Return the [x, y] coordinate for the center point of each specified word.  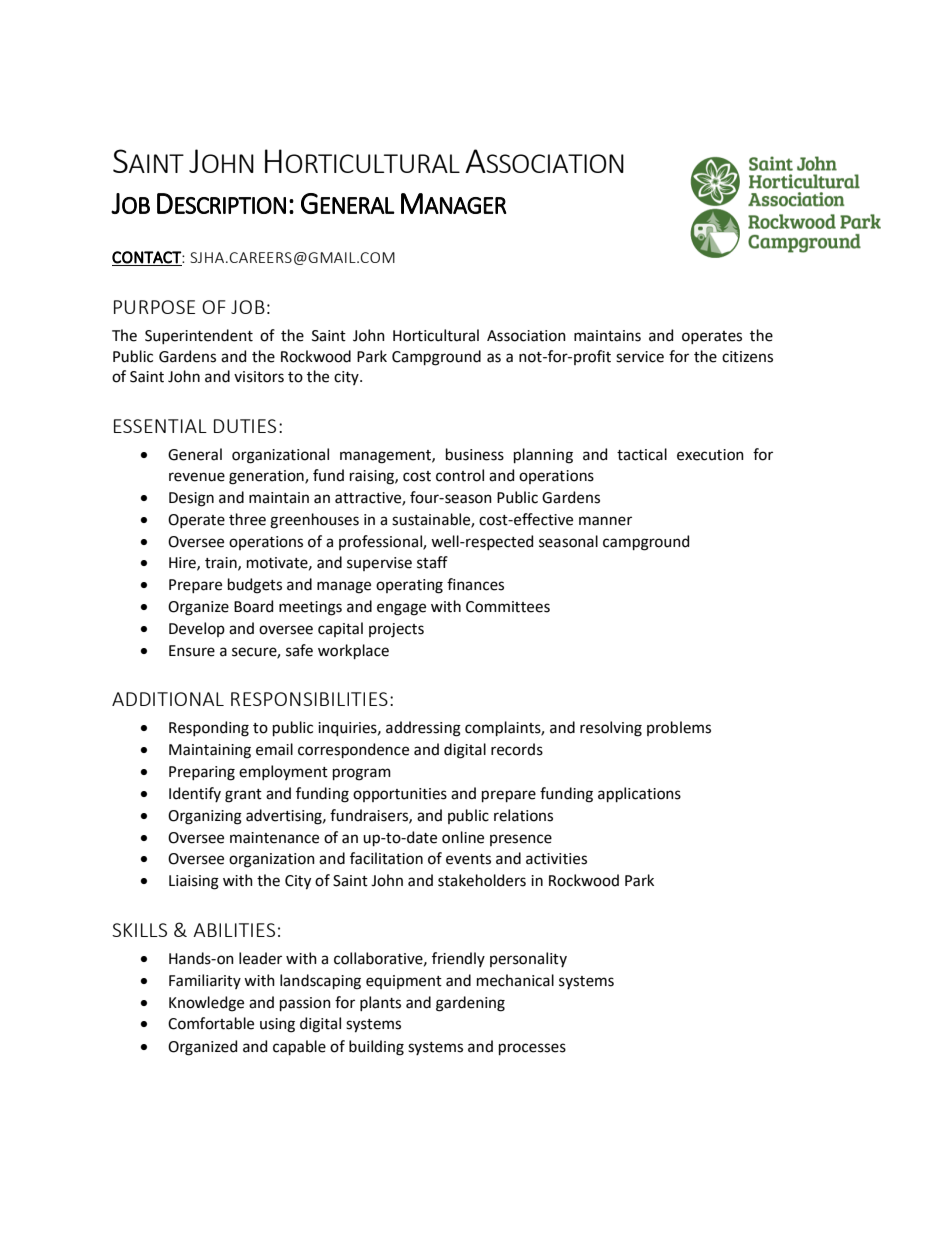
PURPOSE [154, 307]
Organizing [205, 817]
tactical [642, 454]
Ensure [192, 651]
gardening [470, 1004]
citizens [747, 357]
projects [396, 630]
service [640, 357]
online [463, 837]
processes [532, 1049]
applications [639, 794]
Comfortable [211, 1023]
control [460, 475]
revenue [197, 477]
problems [679, 728]
